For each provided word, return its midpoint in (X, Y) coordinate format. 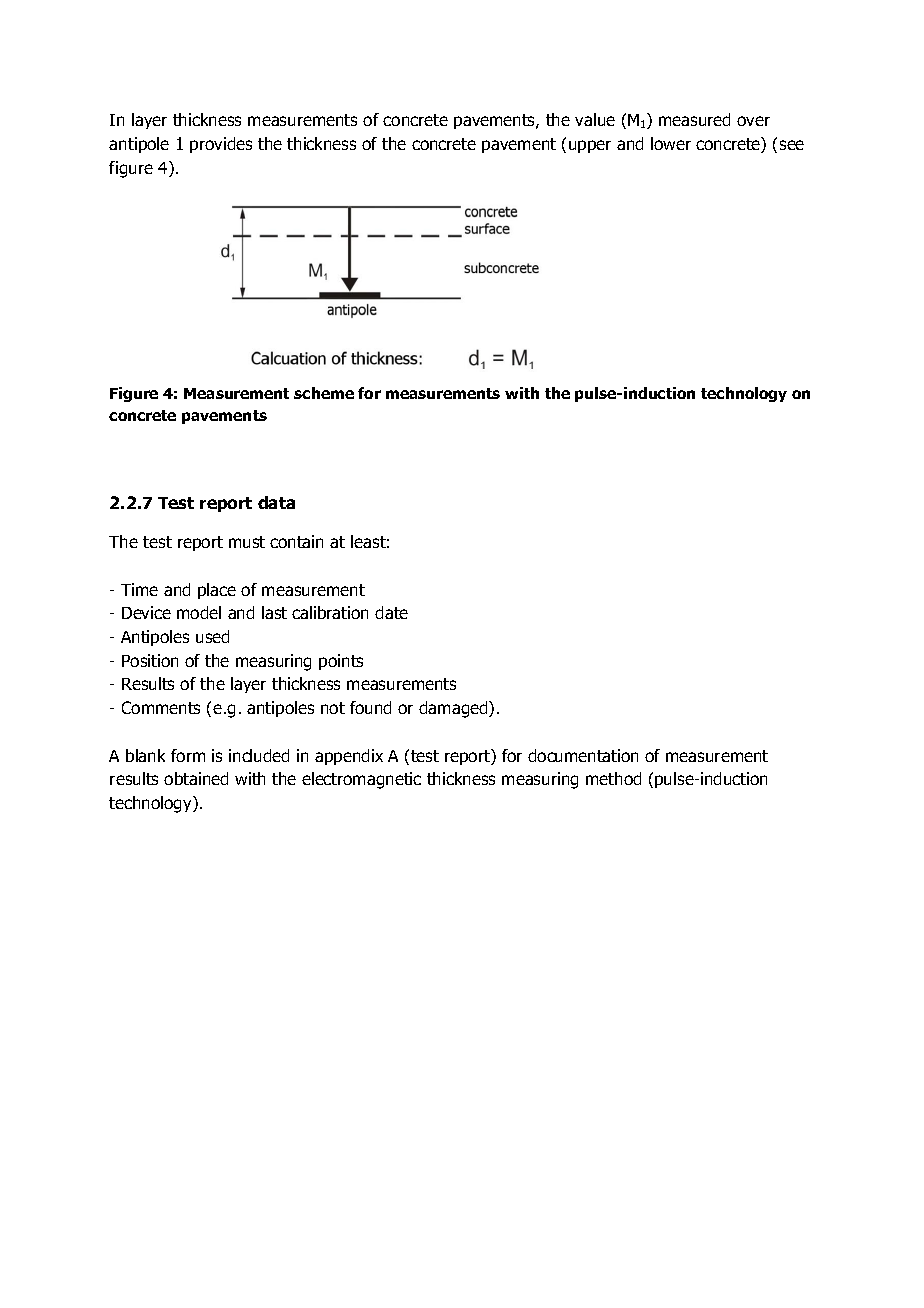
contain (296, 541)
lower (671, 143)
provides (221, 145)
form (188, 755)
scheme (324, 393)
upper (590, 146)
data (276, 502)
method (613, 778)
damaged (454, 709)
